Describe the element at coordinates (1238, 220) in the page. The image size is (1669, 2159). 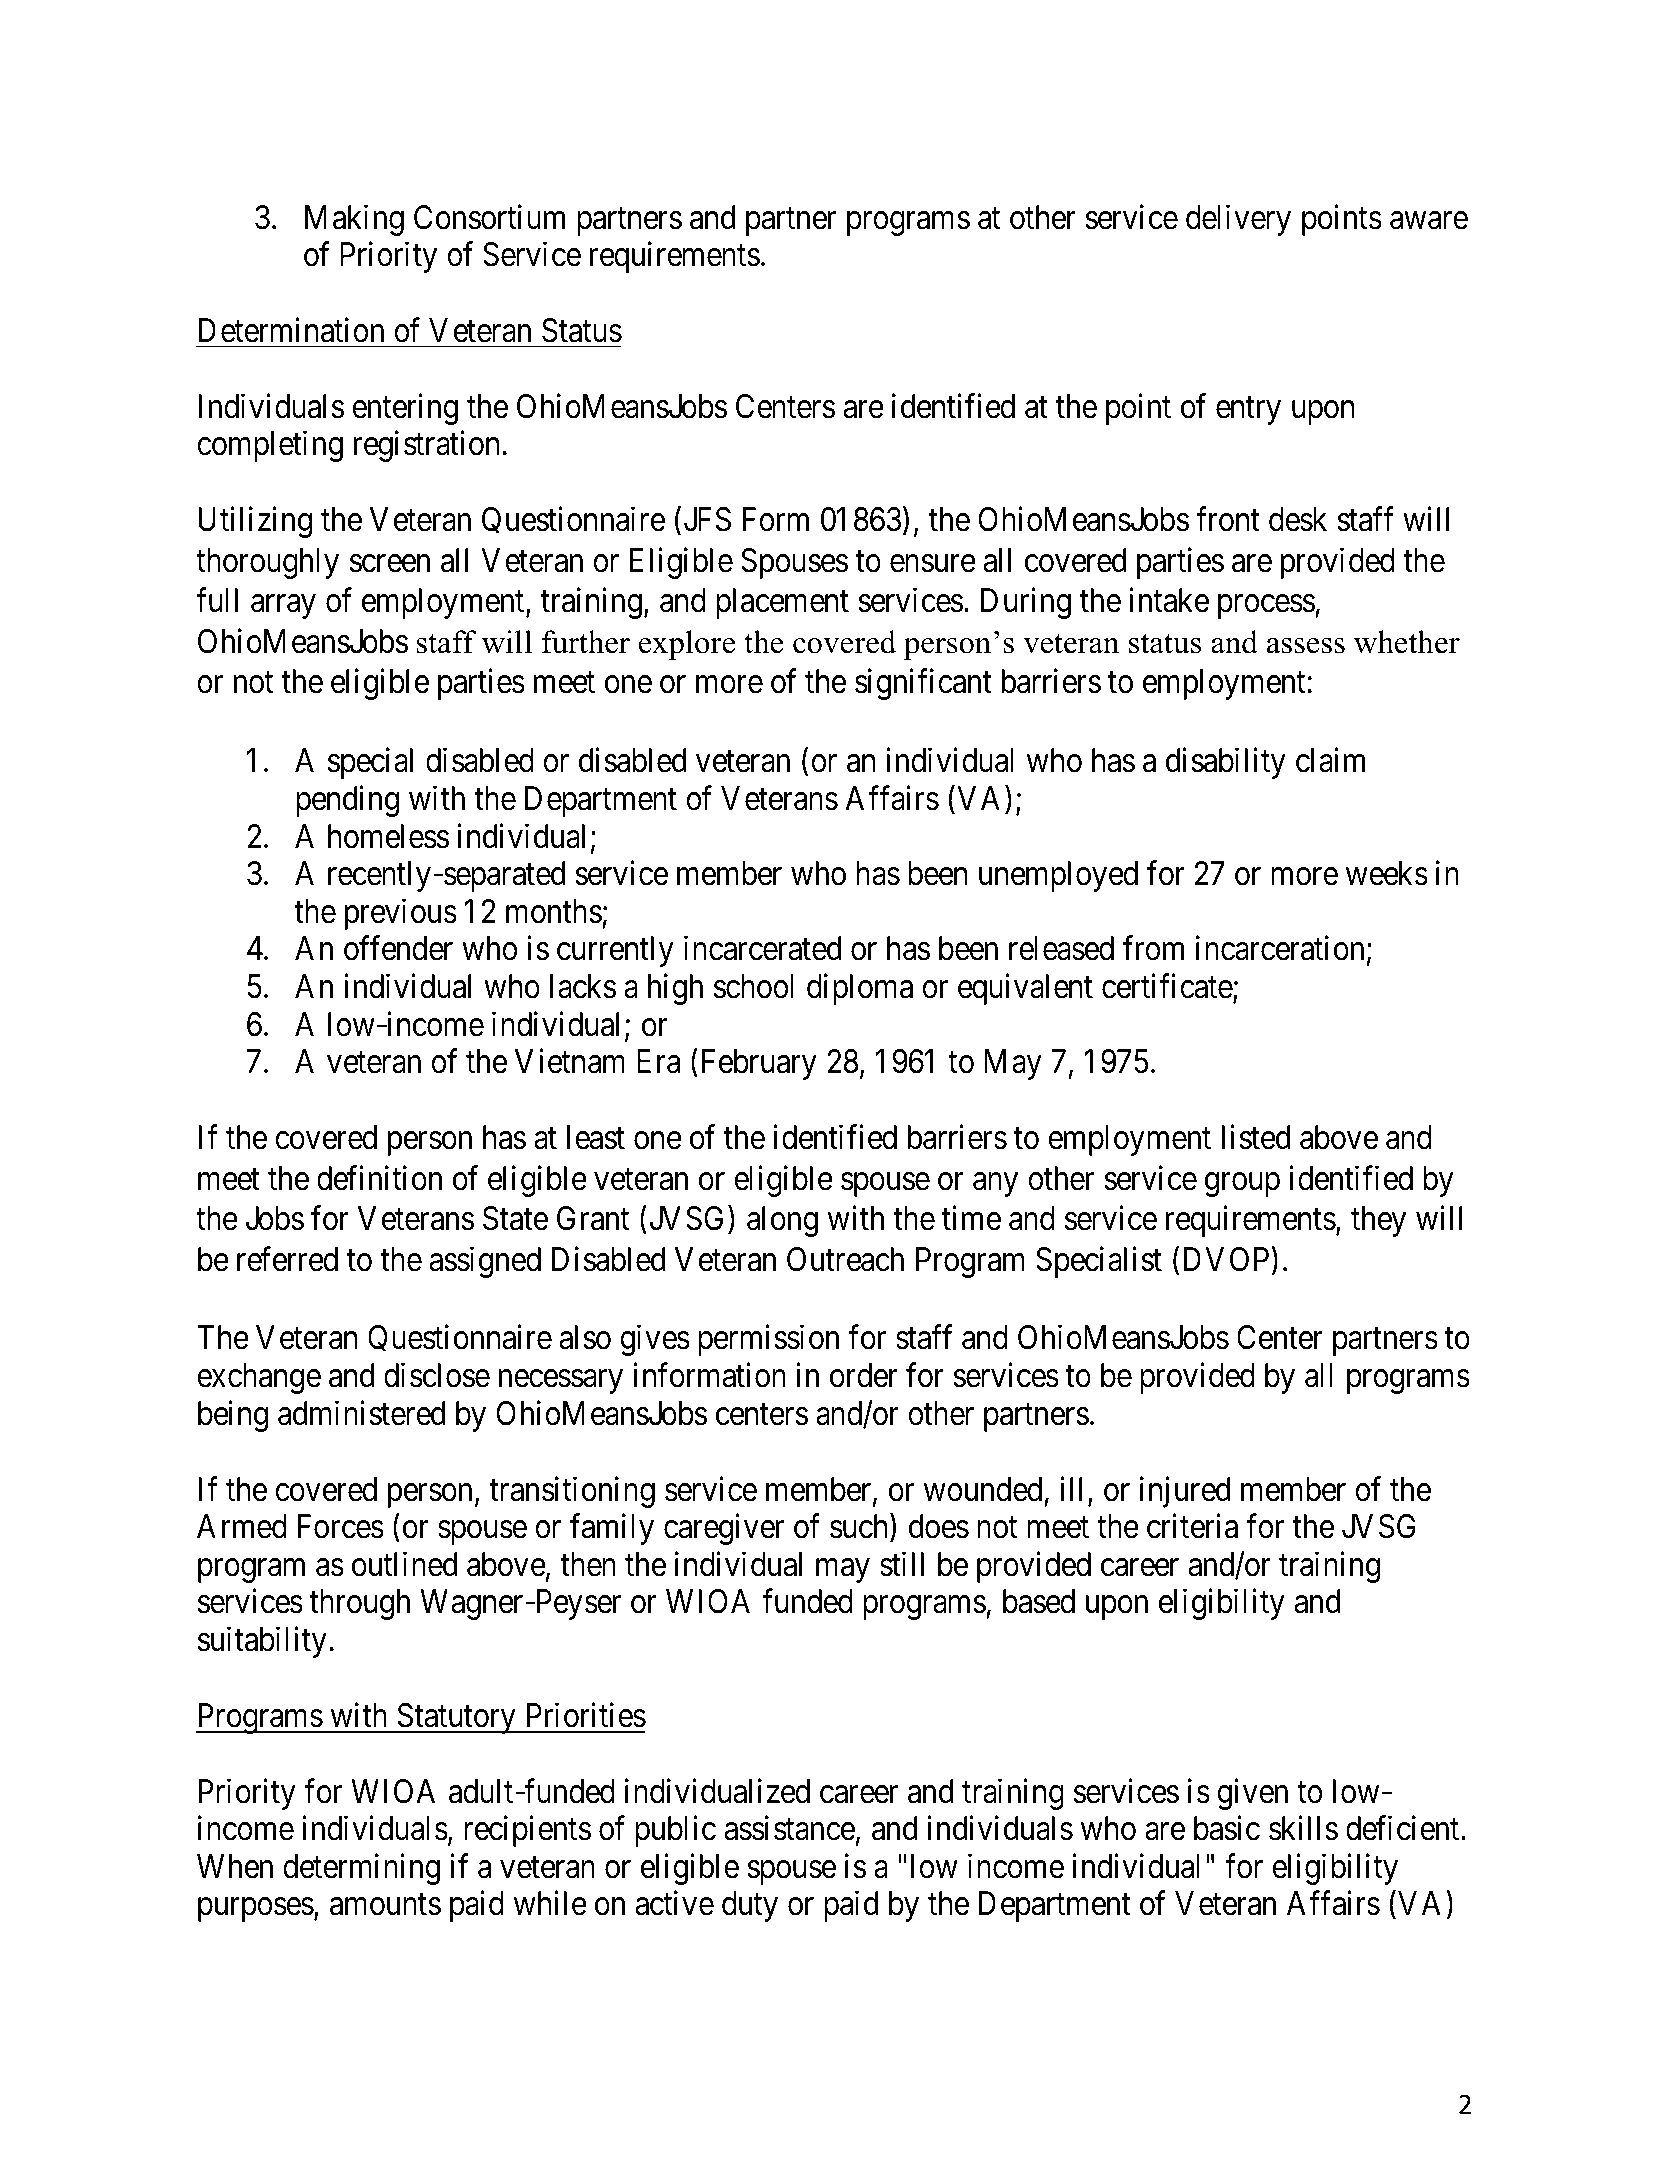
I see `delivery` at that location.
